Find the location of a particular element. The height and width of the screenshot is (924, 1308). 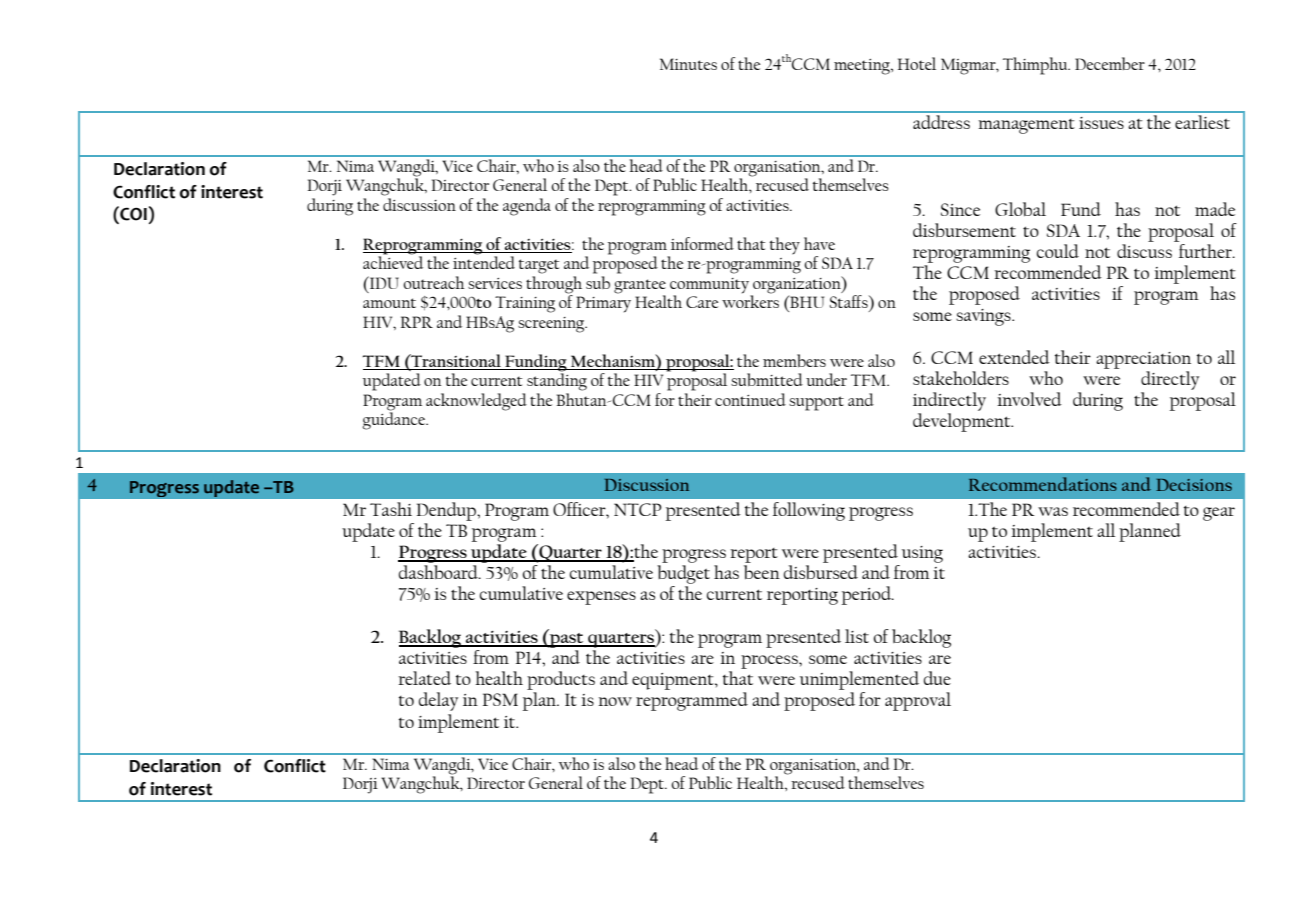

meeting is located at coordinates (863, 67).
